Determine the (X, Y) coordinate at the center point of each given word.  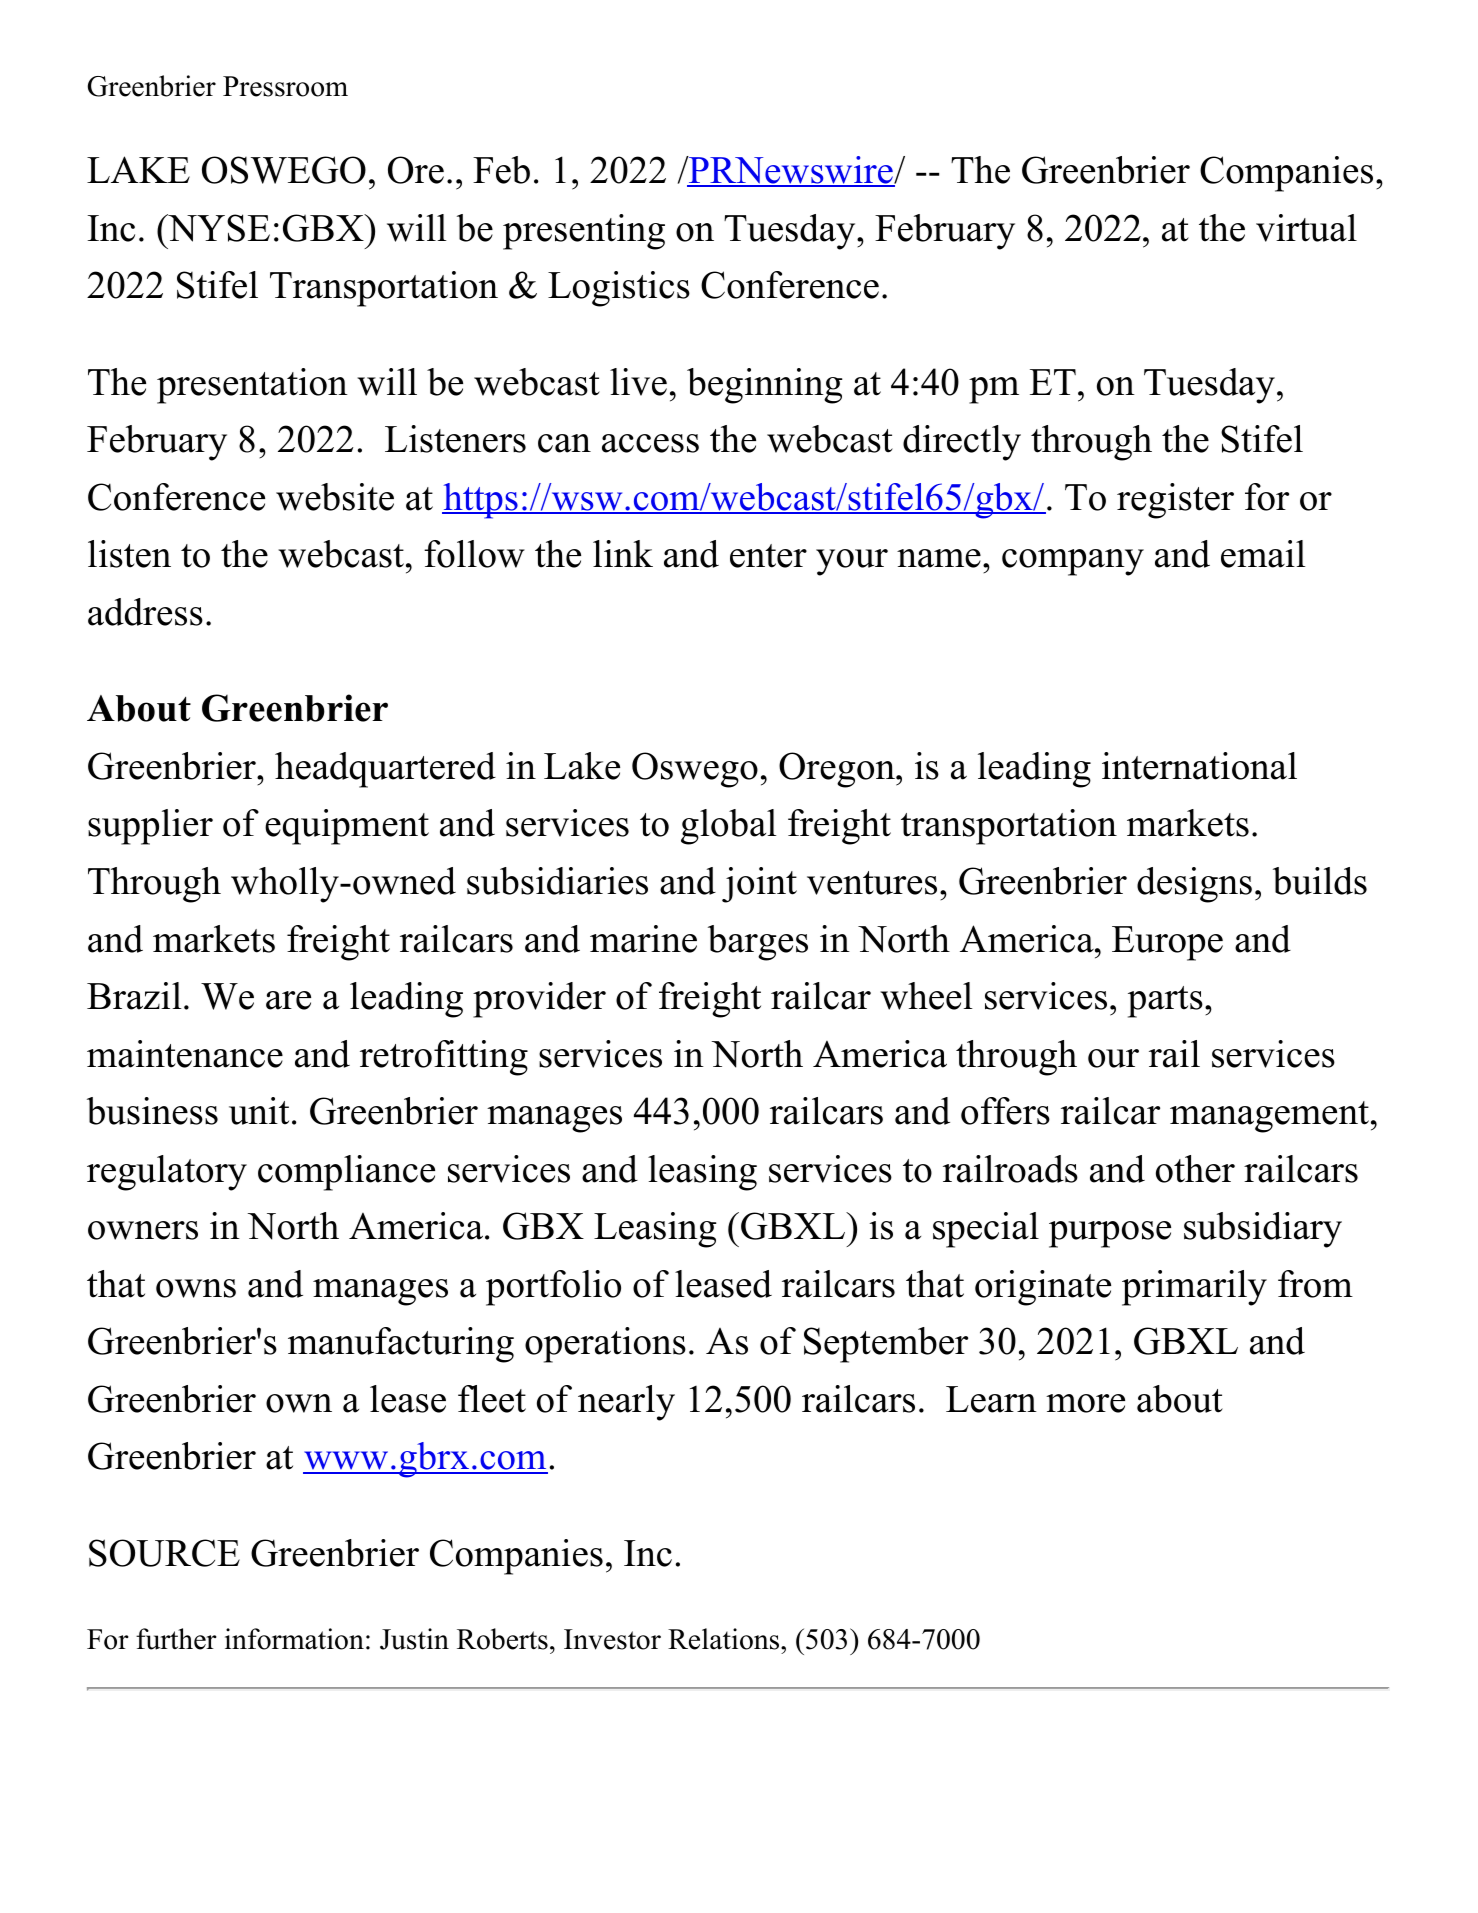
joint (759, 885)
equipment (347, 827)
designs (1194, 885)
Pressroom (285, 86)
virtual (1306, 228)
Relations (725, 1639)
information (294, 1639)
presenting (584, 232)
